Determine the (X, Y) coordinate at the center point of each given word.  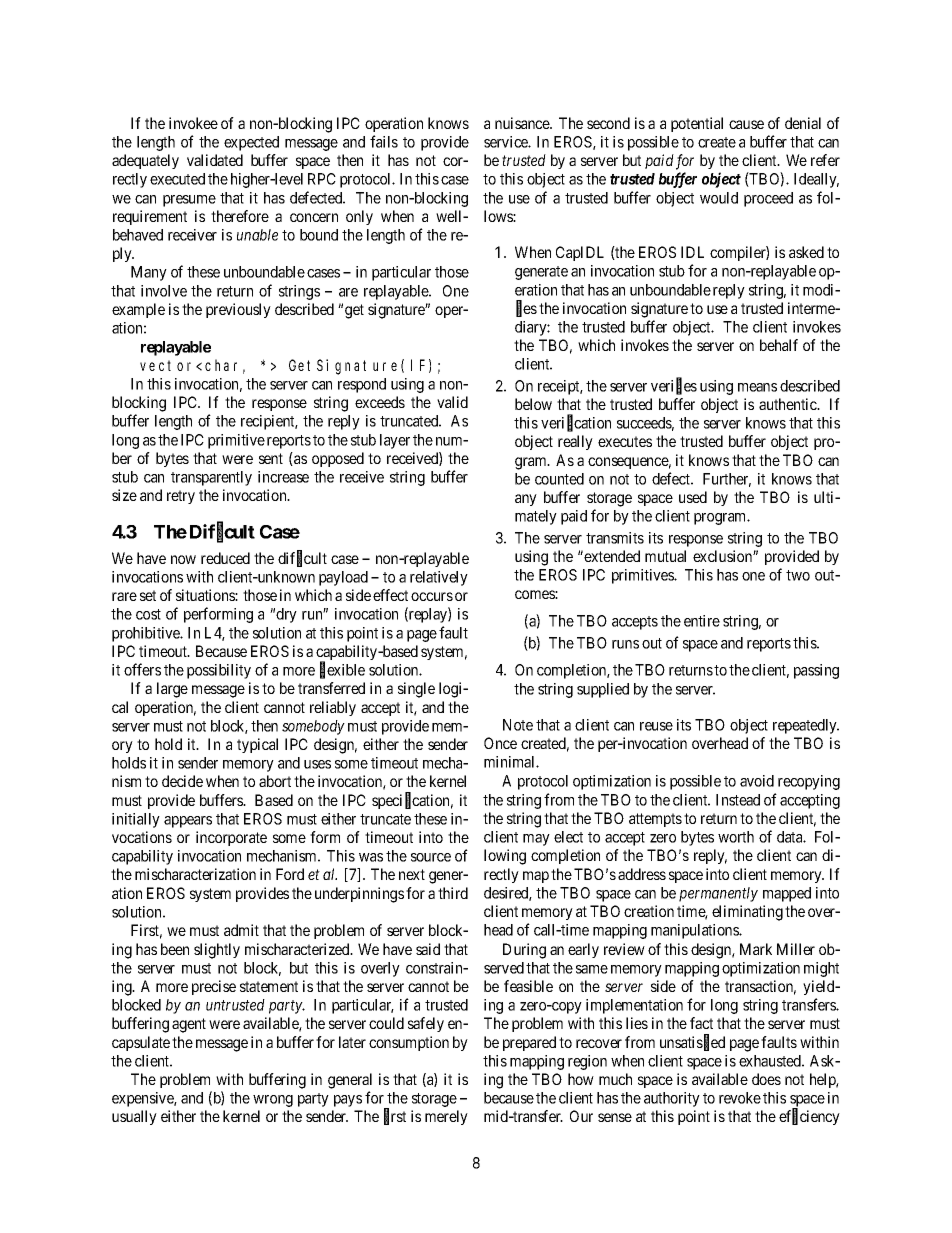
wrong (273, 1101)
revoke (740, 1098)
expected (251, 143)
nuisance (523, 123)
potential (697, 124)
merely (446, 1117)
